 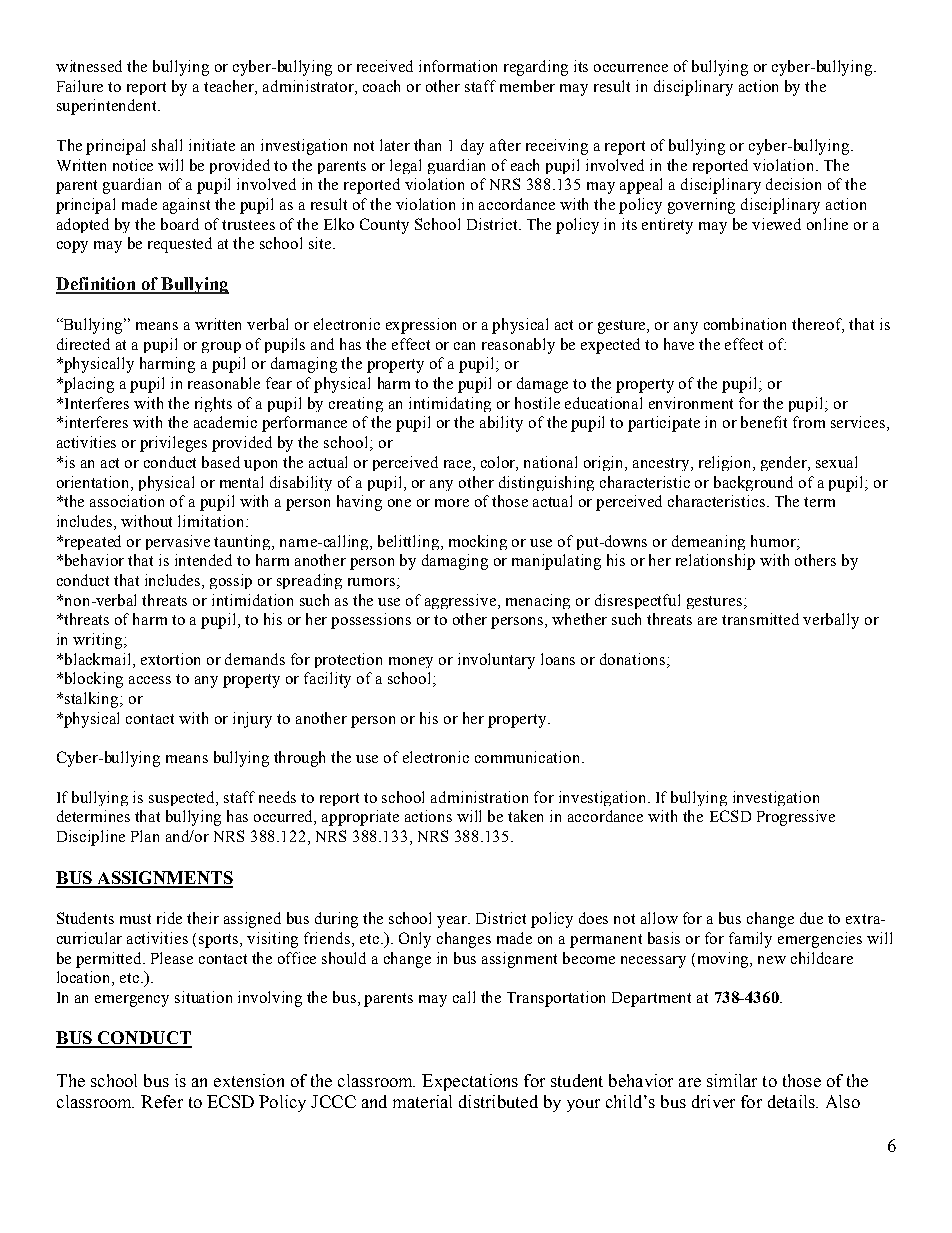 What do you see at coordinates (529, 757) in the page?
I see `communication` at bounding box center [529, 757].
